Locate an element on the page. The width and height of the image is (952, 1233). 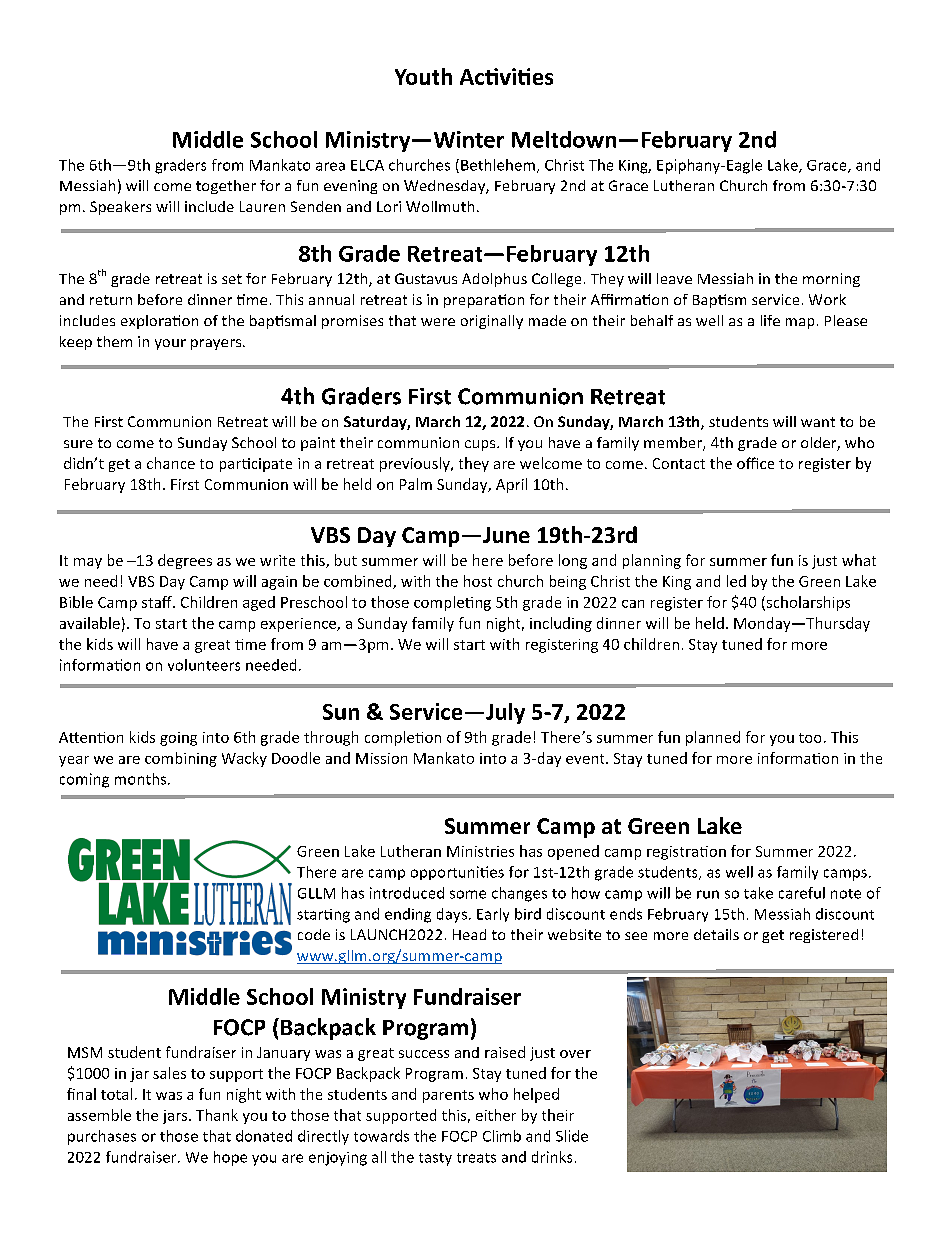
jars is located at coordinates (176, 1117).
